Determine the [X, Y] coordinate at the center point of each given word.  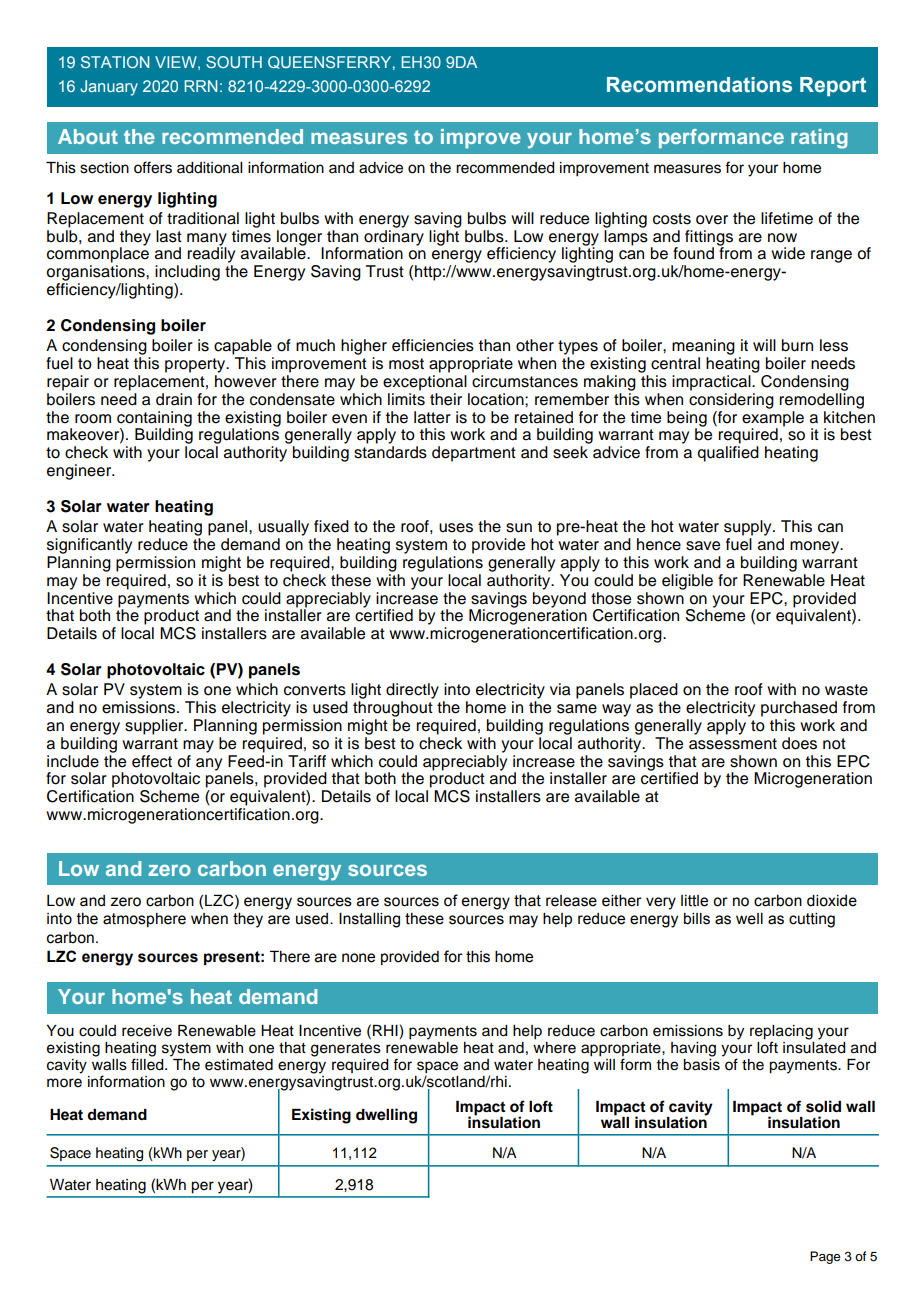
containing [154, 420]
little [694, 901]
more [64, 1083]
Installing [369, 920]
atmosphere [144, 920]
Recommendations [699, 85]
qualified [728, 454]
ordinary [394, 237]
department [474, 454]
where [554, 1048]
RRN [200, 86]
